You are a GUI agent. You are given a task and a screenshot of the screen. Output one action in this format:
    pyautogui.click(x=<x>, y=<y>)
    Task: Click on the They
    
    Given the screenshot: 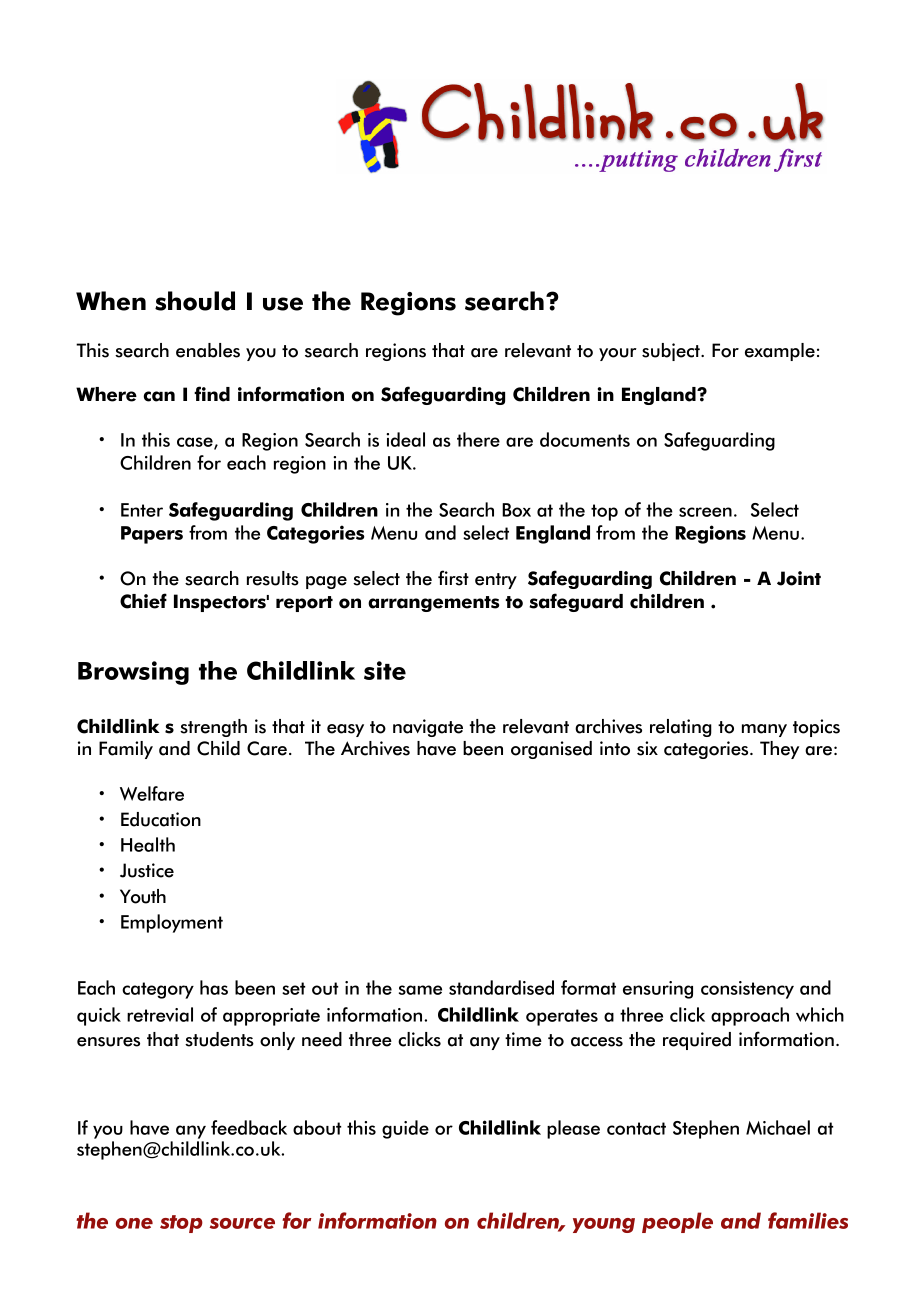 What is the action you would take?
    pyautogui.click(x=779, y=750)
